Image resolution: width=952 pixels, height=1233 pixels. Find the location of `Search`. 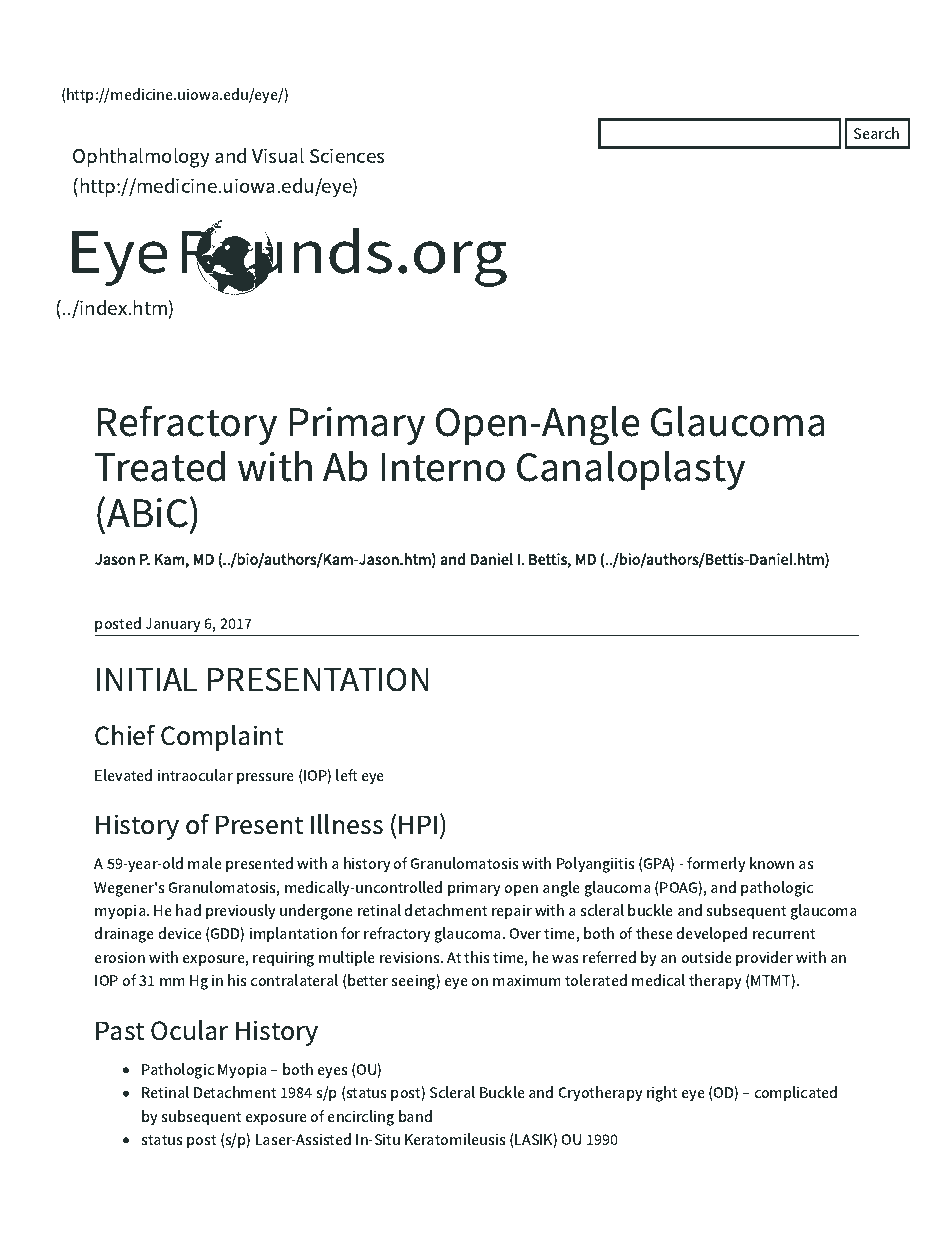

Search is located at coordinates (876, 133).
